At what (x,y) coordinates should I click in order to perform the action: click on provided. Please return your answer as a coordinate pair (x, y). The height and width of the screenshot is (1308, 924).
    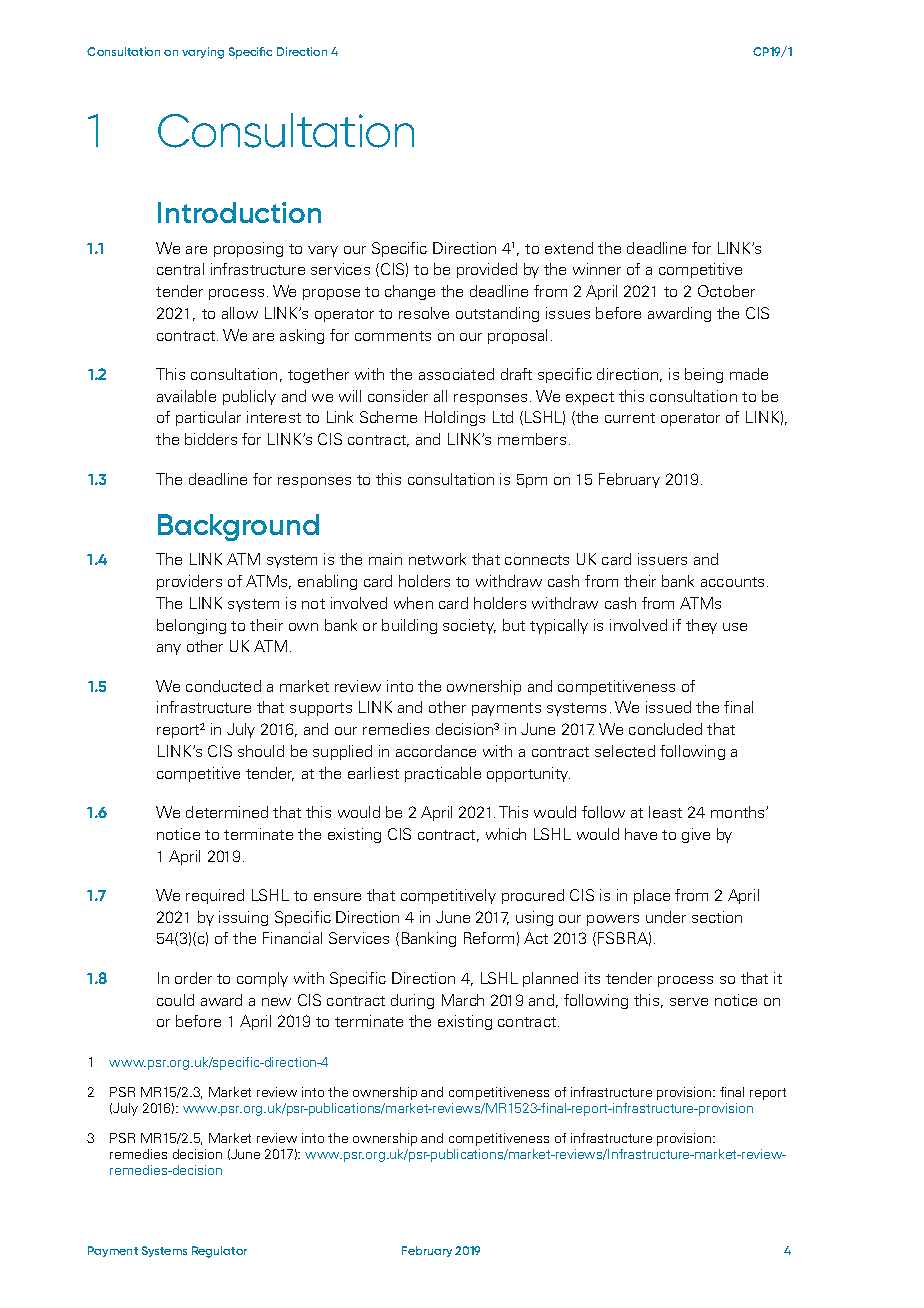
    Looking at the image, I should click on (487, 270).
